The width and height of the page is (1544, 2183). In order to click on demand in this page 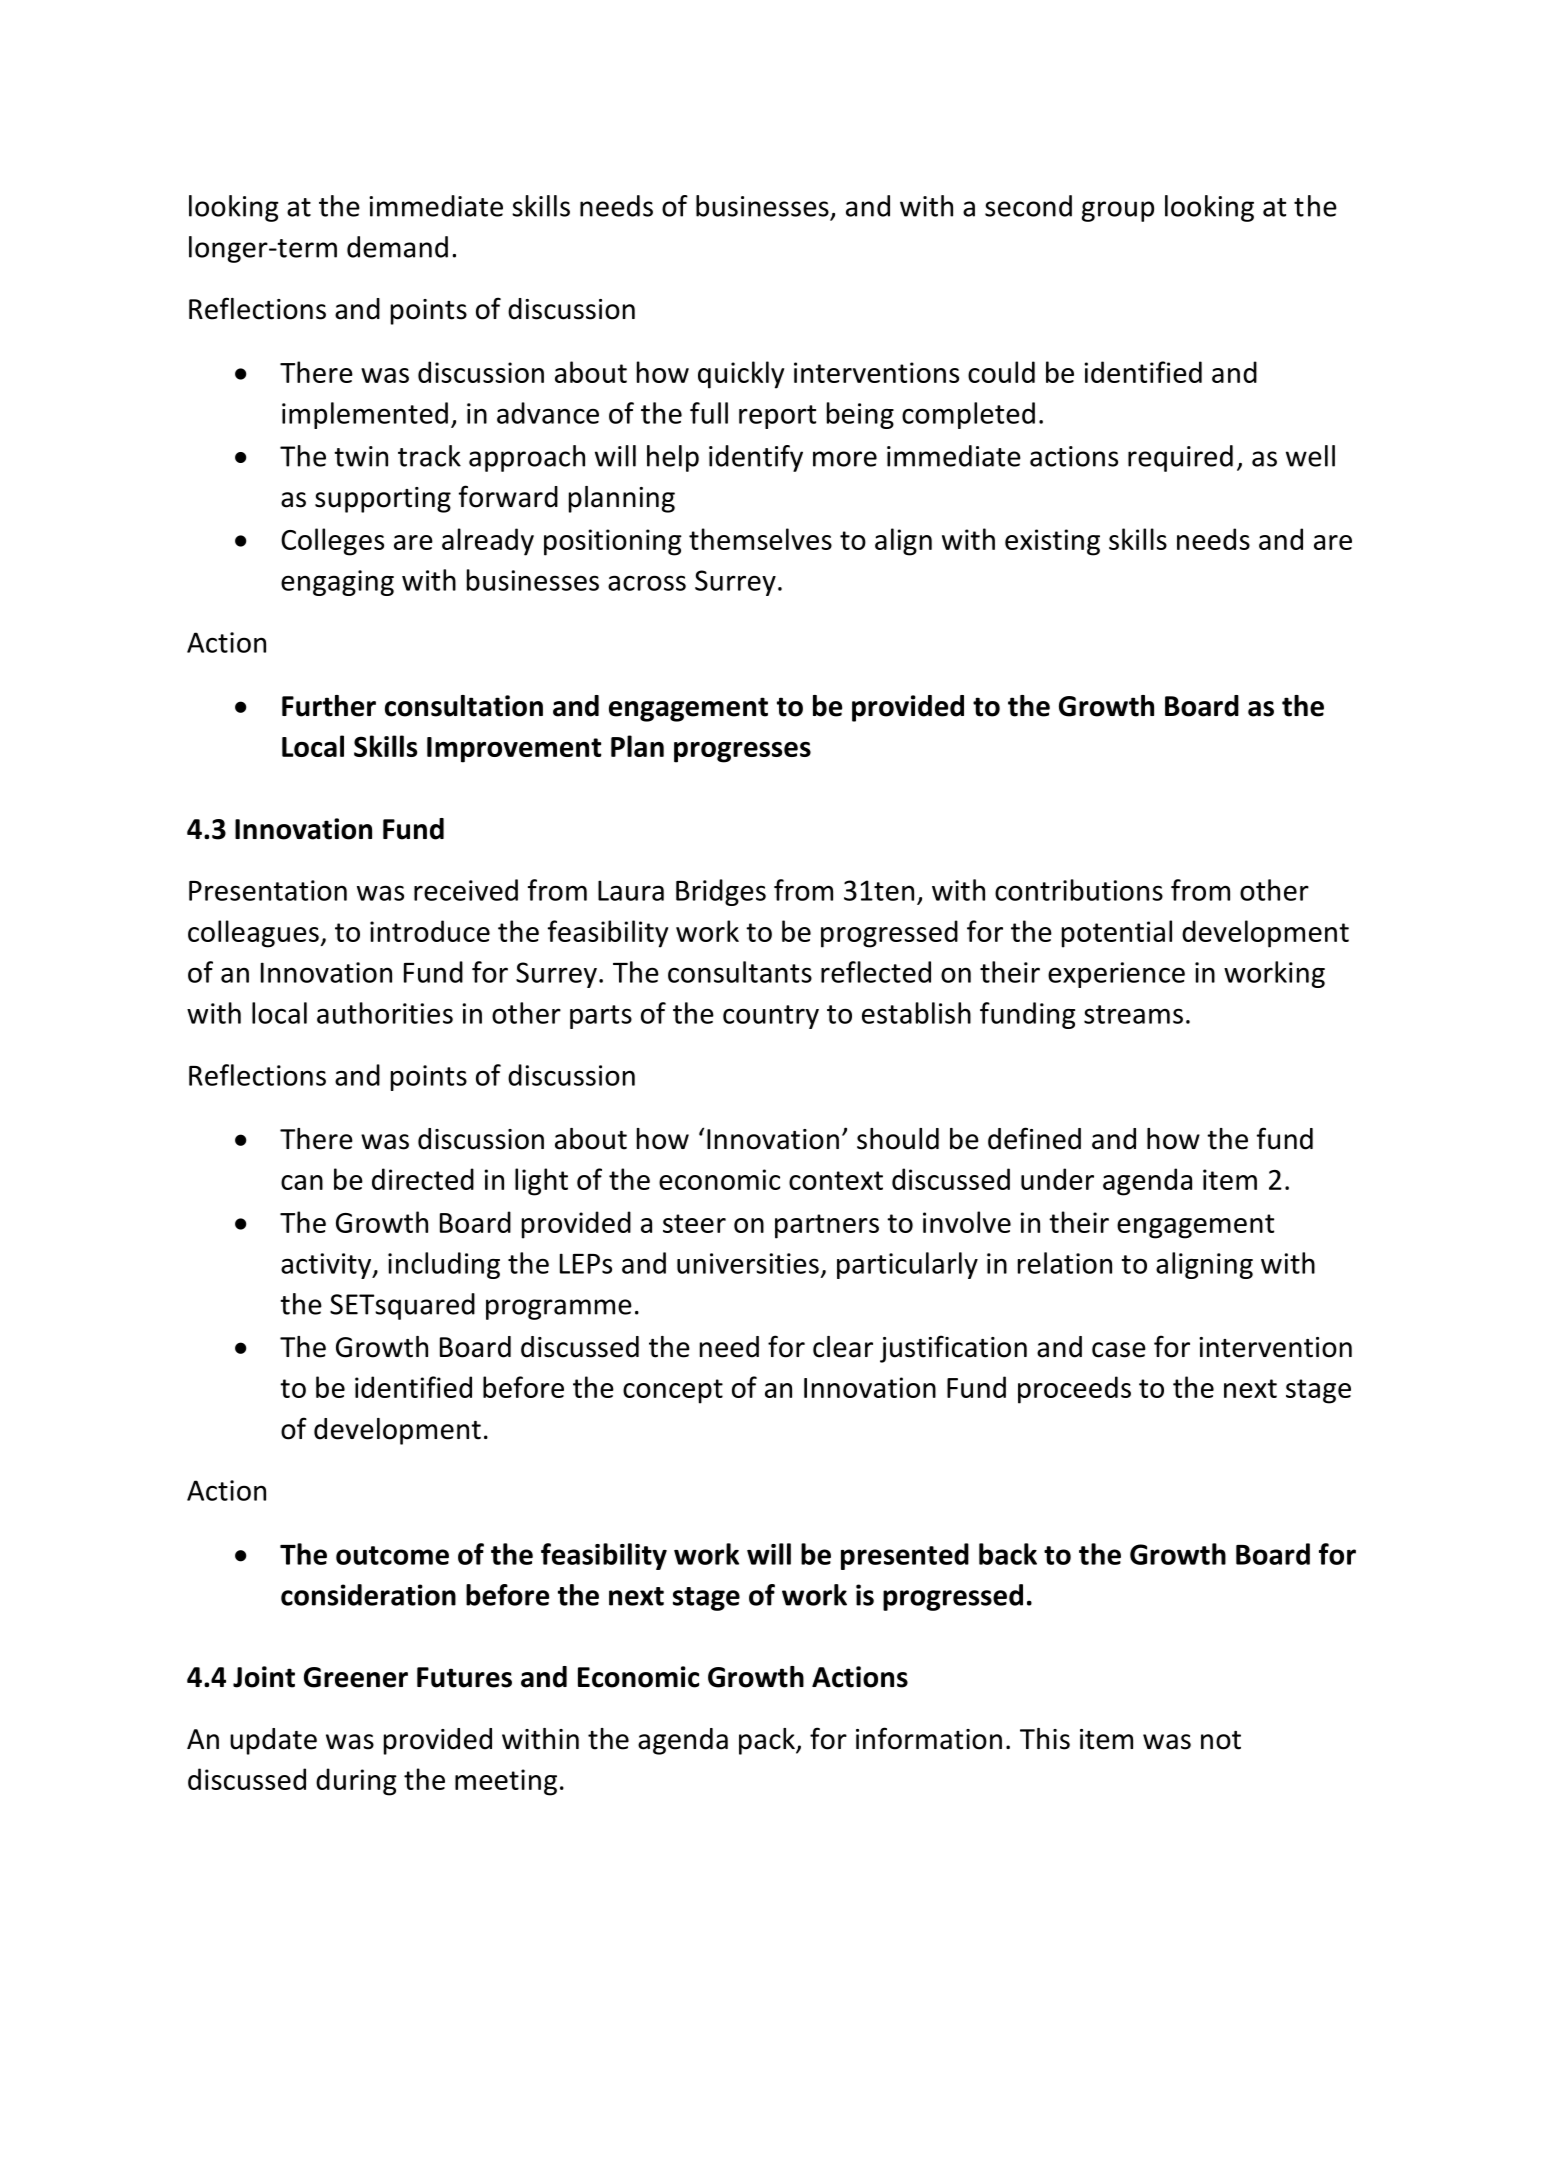, I will do `click(397, 247)`.
